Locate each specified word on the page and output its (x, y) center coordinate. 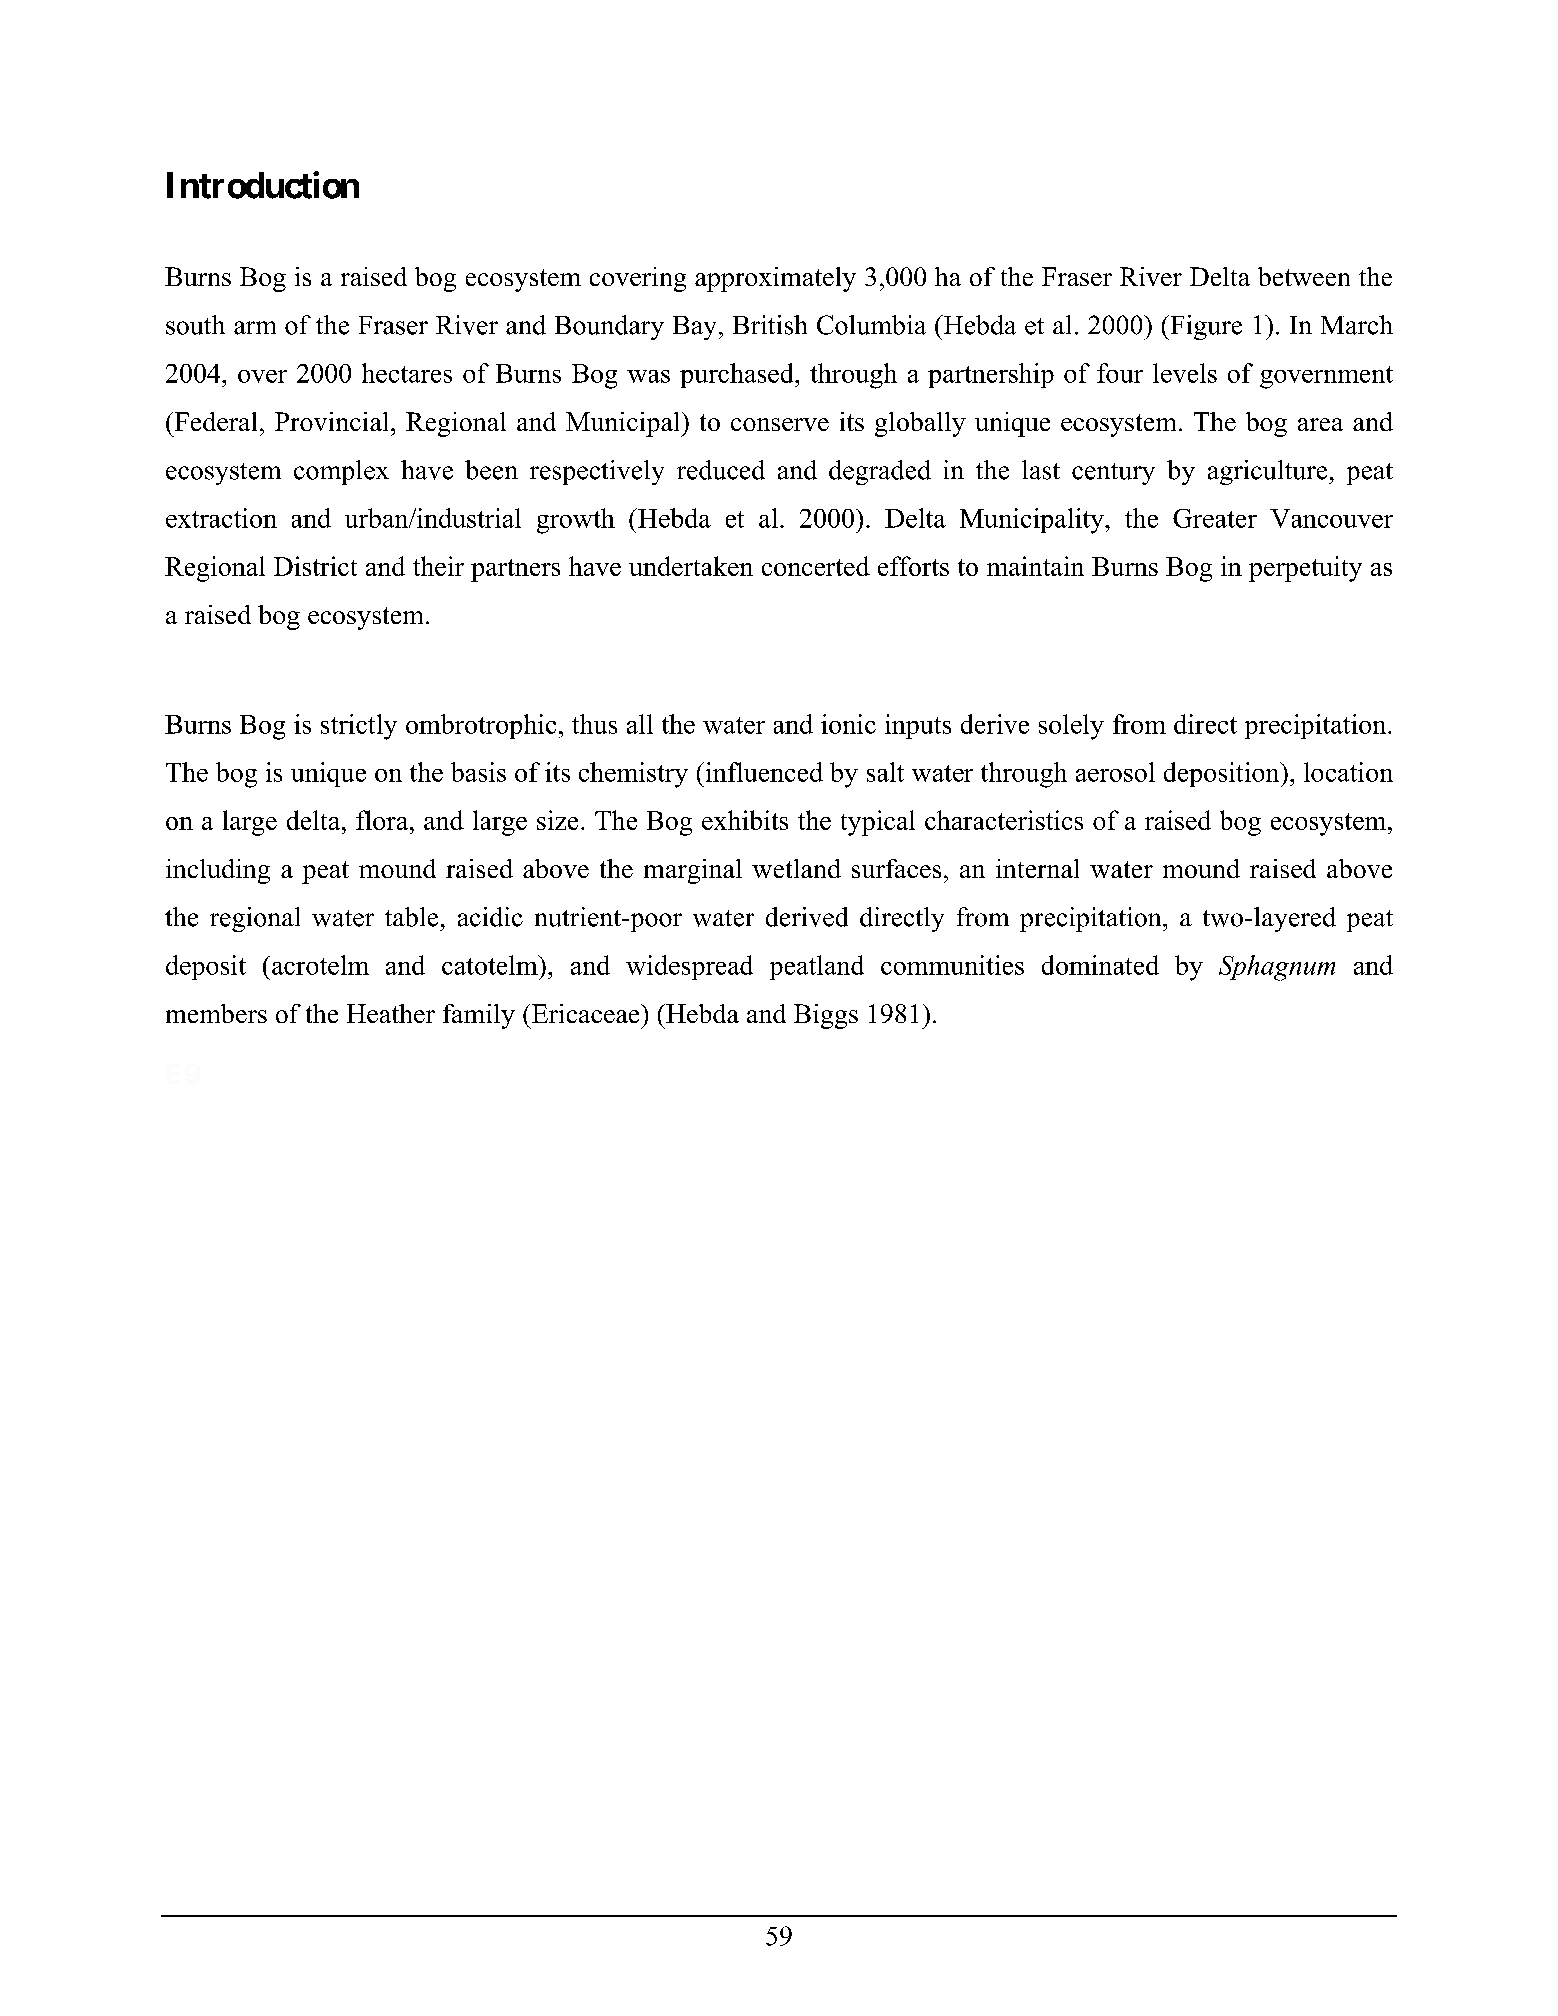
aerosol (1115, 772)
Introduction (263, 185)
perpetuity (1305, 569)
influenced (763, 772)
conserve (780, 424)
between (1304, 276)
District (315, 566)
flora (382, 820)
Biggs (826, 1016)
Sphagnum (1277, 968)
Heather (391, 1013)
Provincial (333, 421)
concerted (816, 566)
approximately (775, 279)
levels (1185, 373)
